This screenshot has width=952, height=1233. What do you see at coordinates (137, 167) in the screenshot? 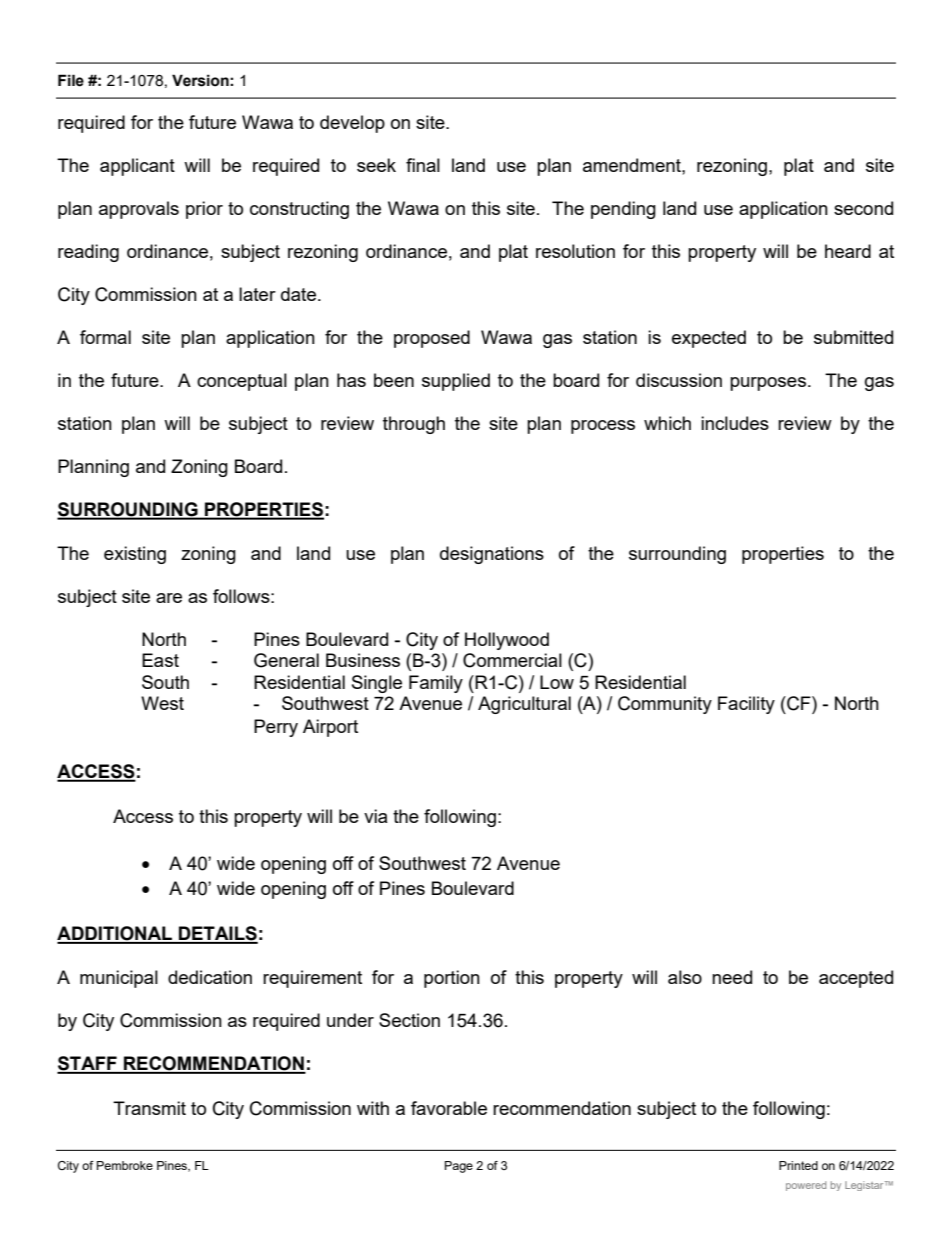
I see `applicant` at bounding box center [137, 167].
